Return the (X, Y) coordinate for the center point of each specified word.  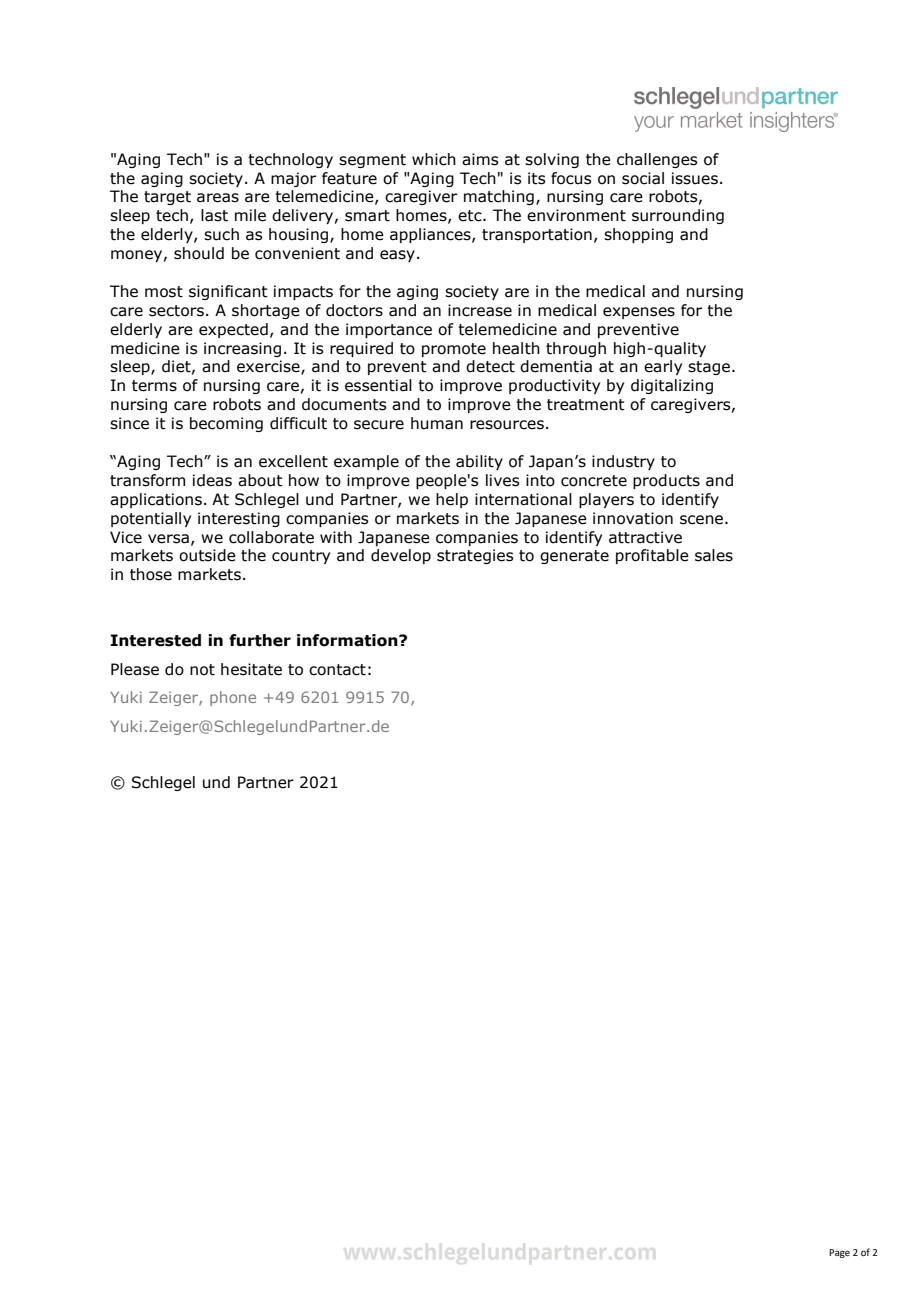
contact (337, 670)
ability (479, 462)
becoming (226, 424)
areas (218, 198)
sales (714, 555)
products (666, 481)
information (348, 640)
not (202, 670)
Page (839, 1253)
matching (499, 197)
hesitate (251, 669)
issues (695, 178)
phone (233, 698)
